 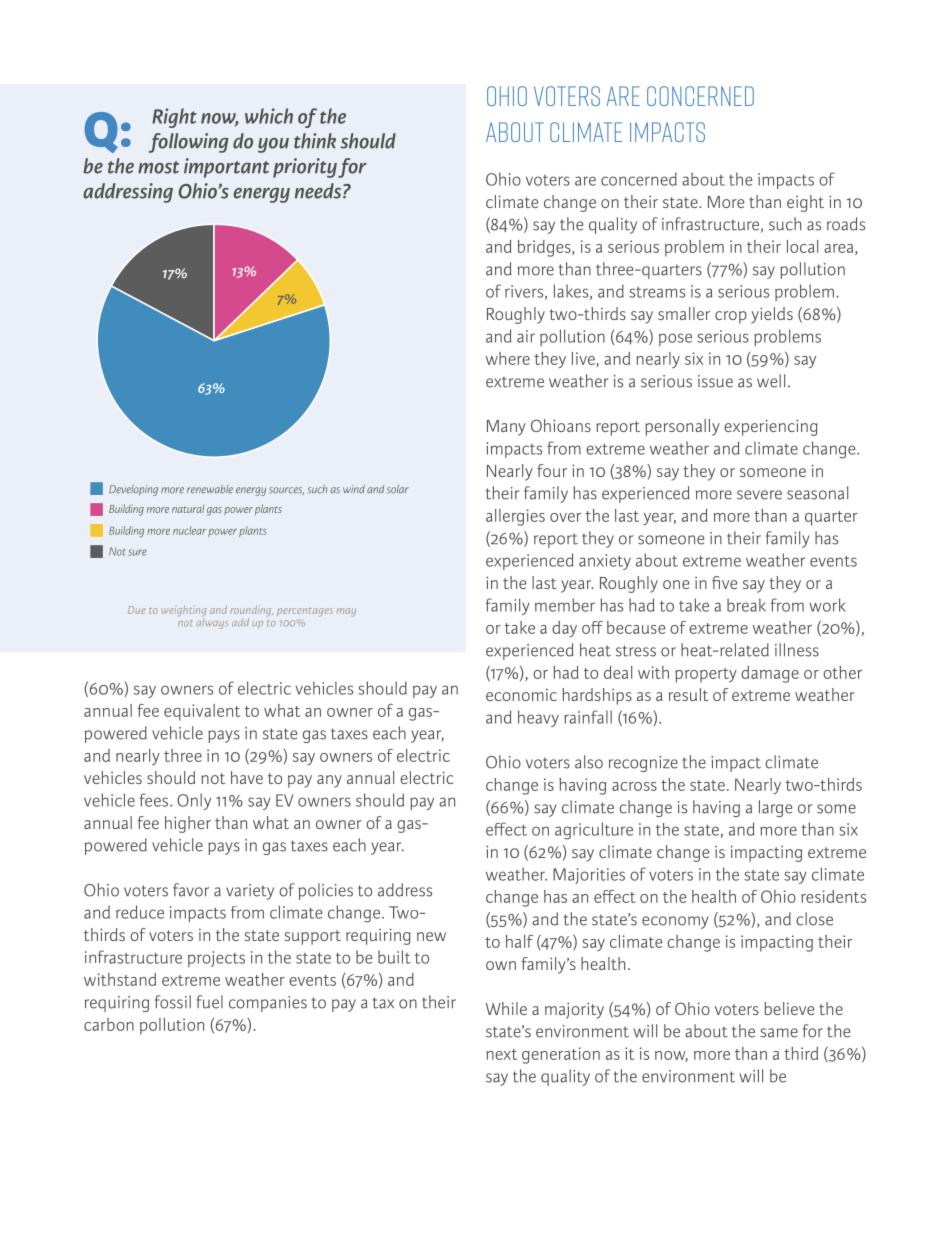 I want to click on experiencing, so click(x=771, y=427).
